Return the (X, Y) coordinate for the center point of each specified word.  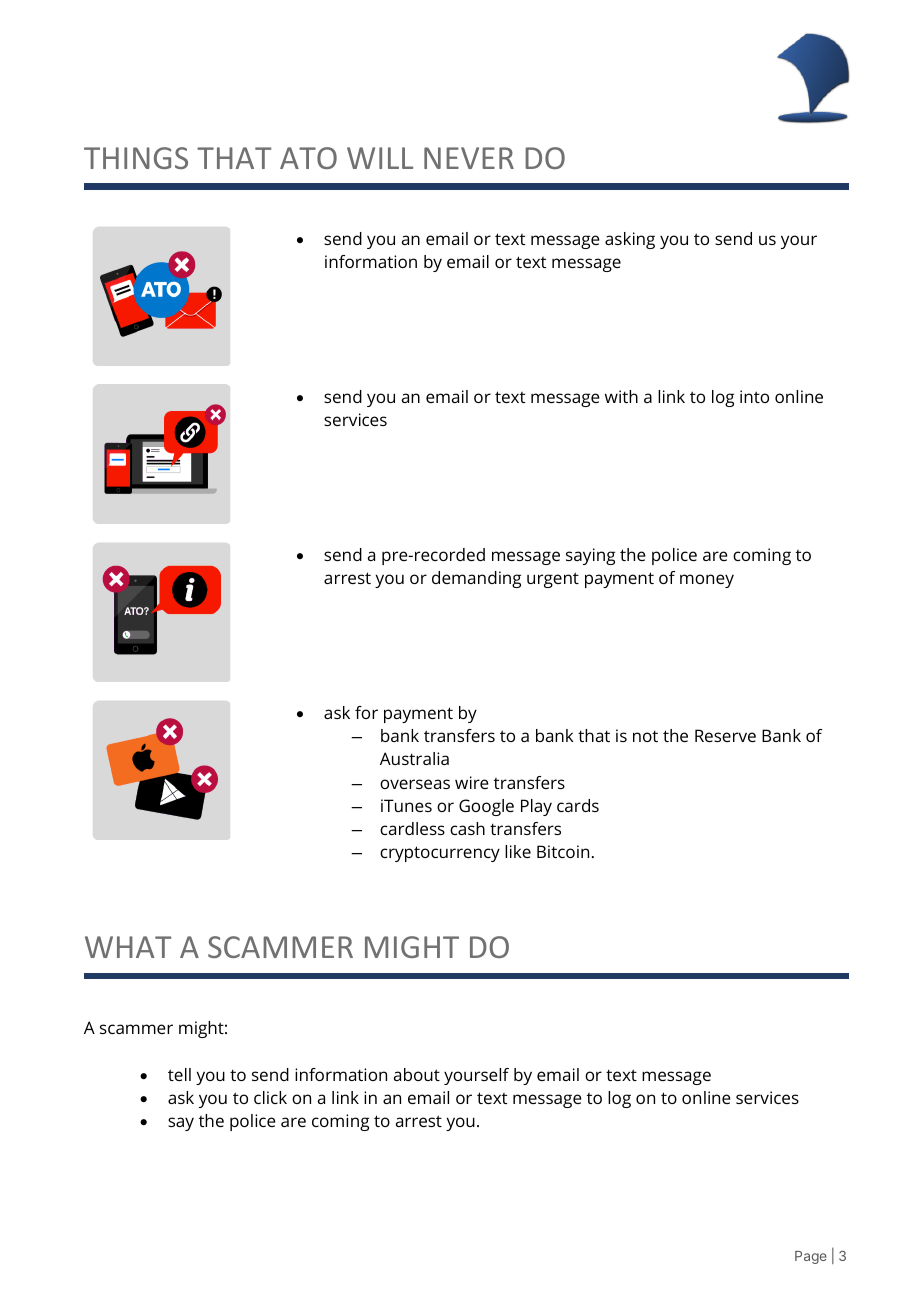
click (270, 1097)
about (417, 1074)
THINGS (136, 158)
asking (630, 240)
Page (811, 1257)
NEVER (469, 158)
